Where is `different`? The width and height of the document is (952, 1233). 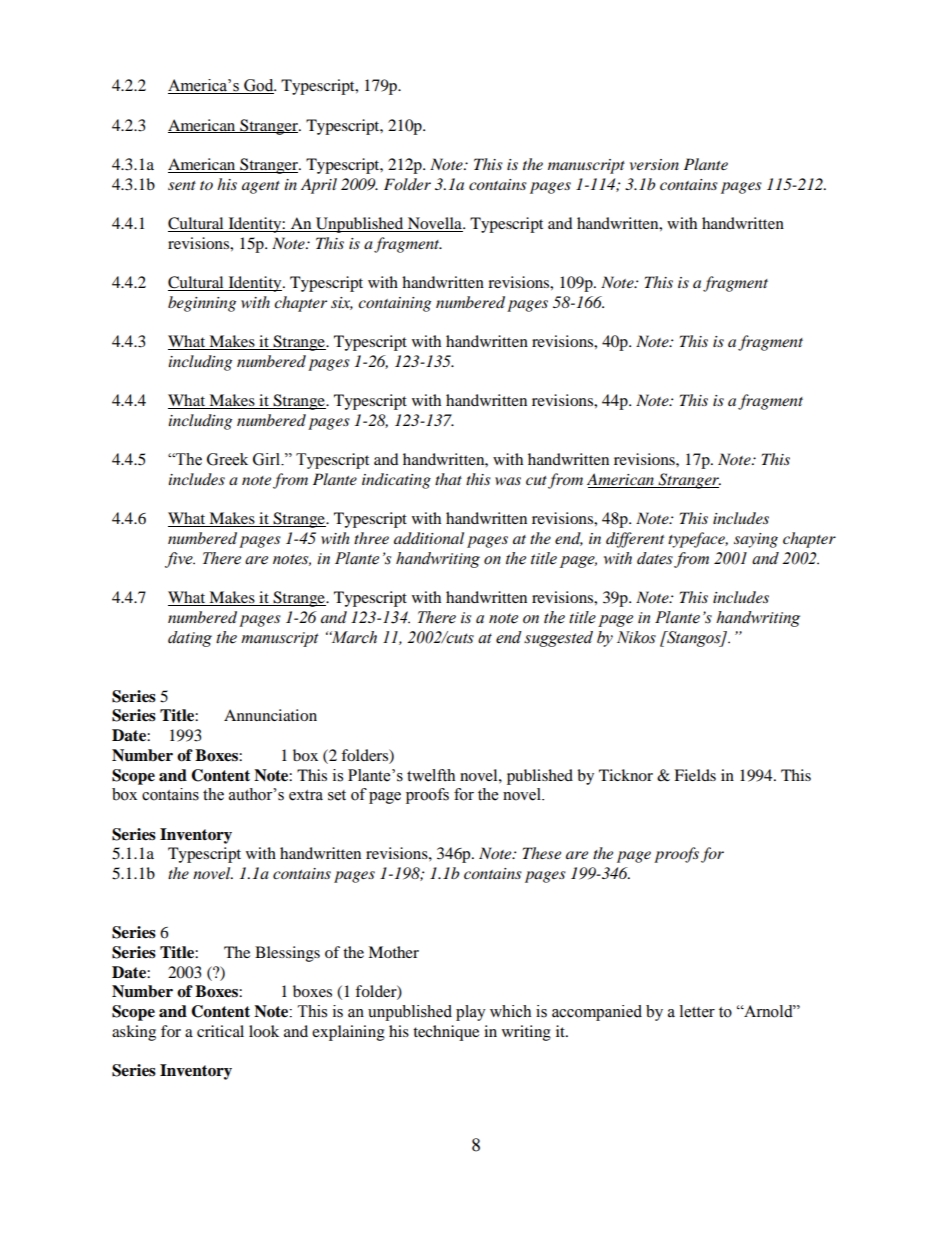
different is located at coordinates (635, 540).
